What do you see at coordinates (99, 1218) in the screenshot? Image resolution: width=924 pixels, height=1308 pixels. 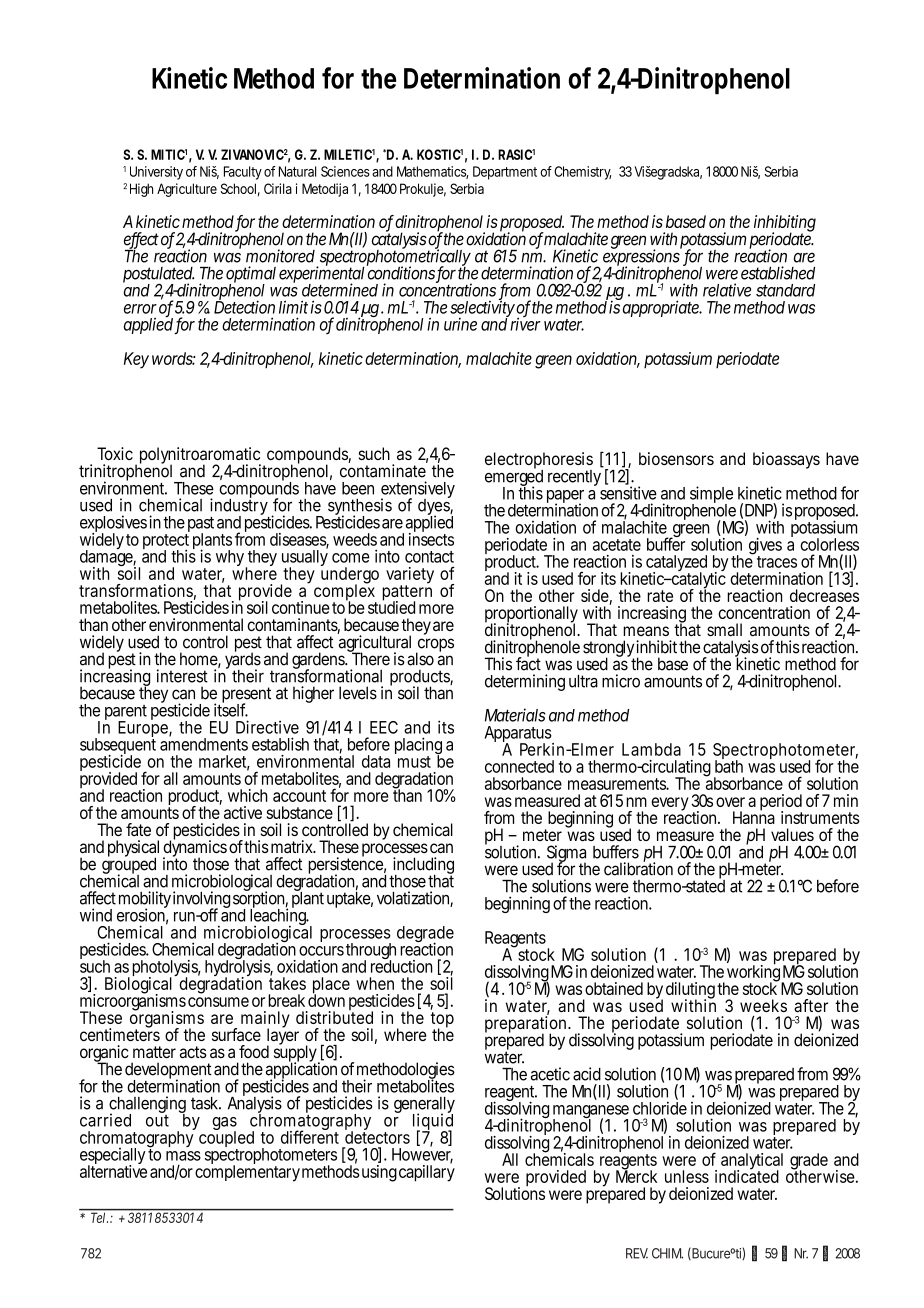 I see `Tel` at bounding box center [99, 1218].
